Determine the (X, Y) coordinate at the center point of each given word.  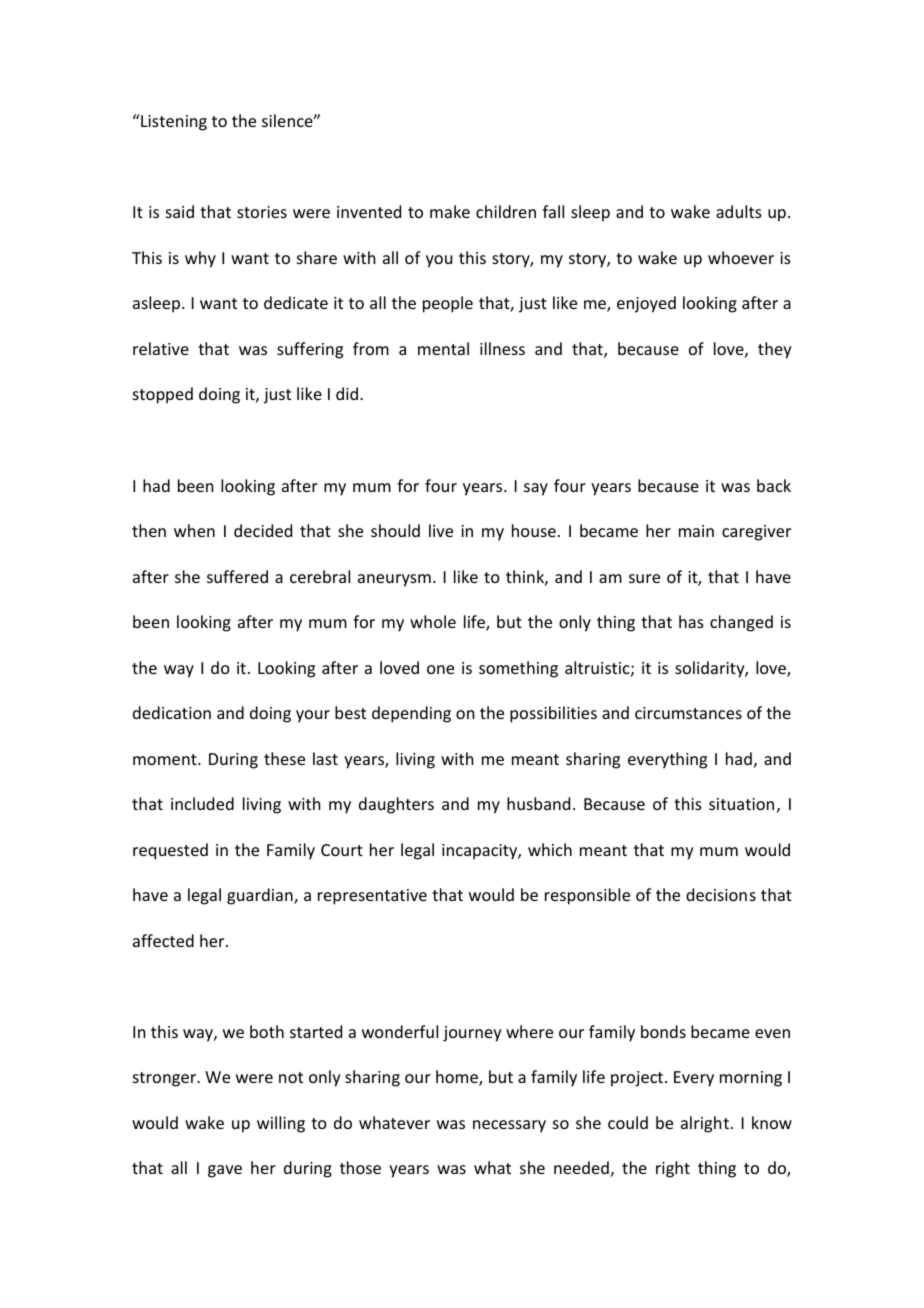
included (202, 803)
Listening (173, 122)
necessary (509, 1126)
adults (739, 211)
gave (225, 1171)
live (441, 530)
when (194, 530)
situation (741, 804)
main (696, 531)
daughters (396, 805)
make (450, 211)
